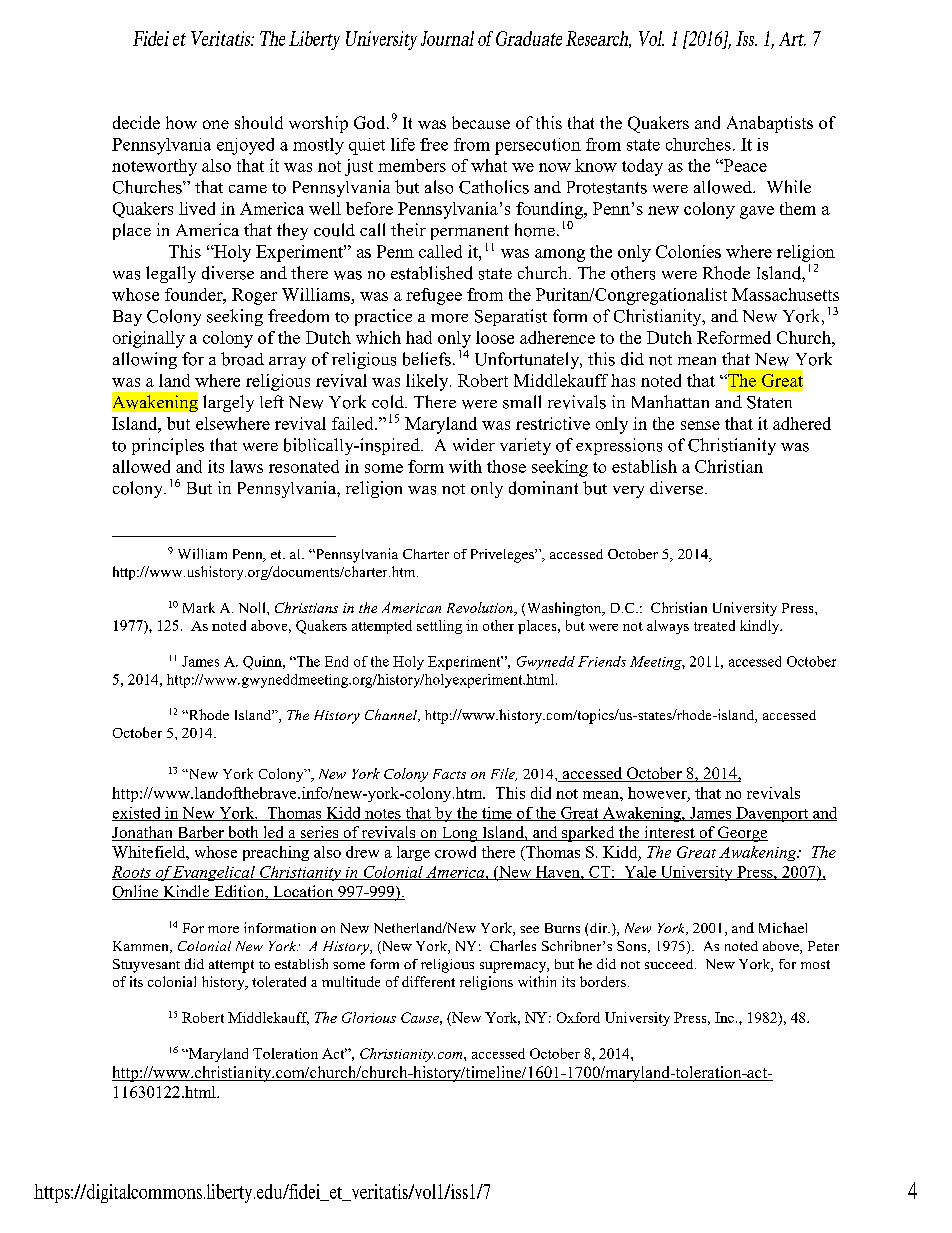 The width and height of the image is (952, 1233). What do you see at coordinates (428, 981) in the image?
I see `different` at bounding box center [428, 981].
